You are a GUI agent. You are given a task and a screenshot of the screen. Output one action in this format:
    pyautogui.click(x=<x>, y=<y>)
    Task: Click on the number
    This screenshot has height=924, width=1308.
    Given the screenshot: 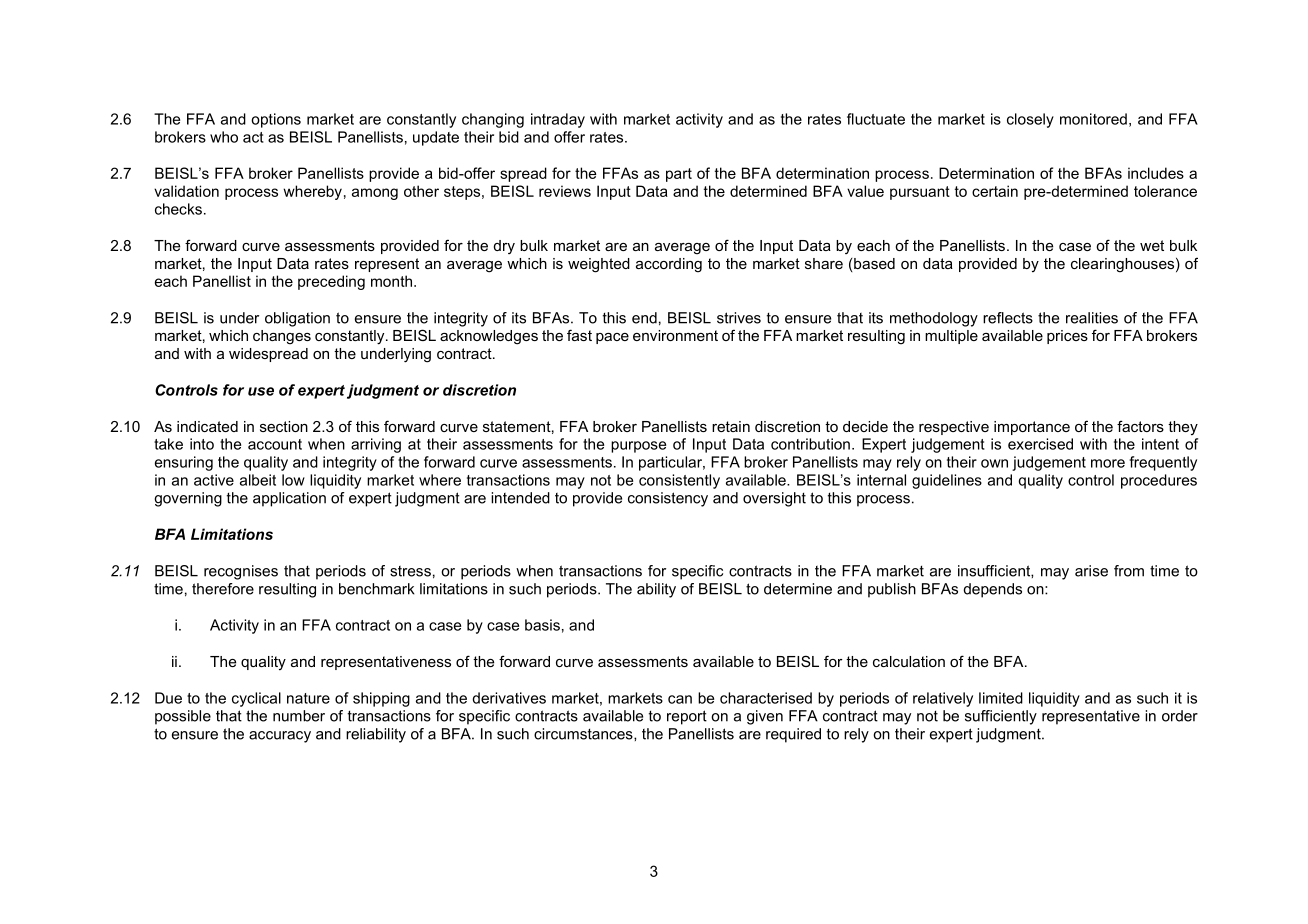 What is the action you would take?
    pyautogui.click(x=299, y=716)
